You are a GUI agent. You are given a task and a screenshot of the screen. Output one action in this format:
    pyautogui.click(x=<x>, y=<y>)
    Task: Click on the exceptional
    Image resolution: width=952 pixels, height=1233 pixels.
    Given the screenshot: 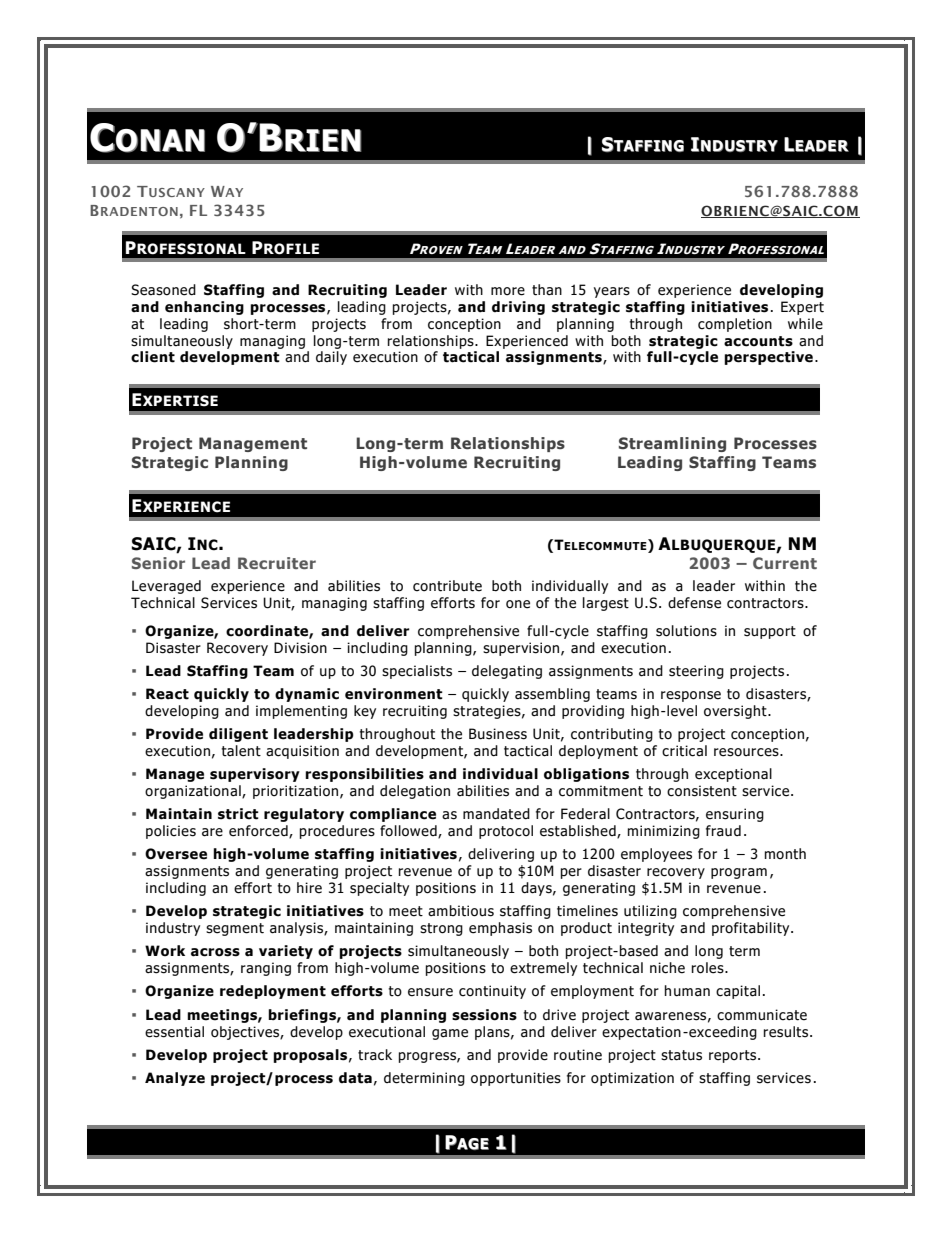 What is the action you would take?
    pyautogui.click(x=733, y=775)
